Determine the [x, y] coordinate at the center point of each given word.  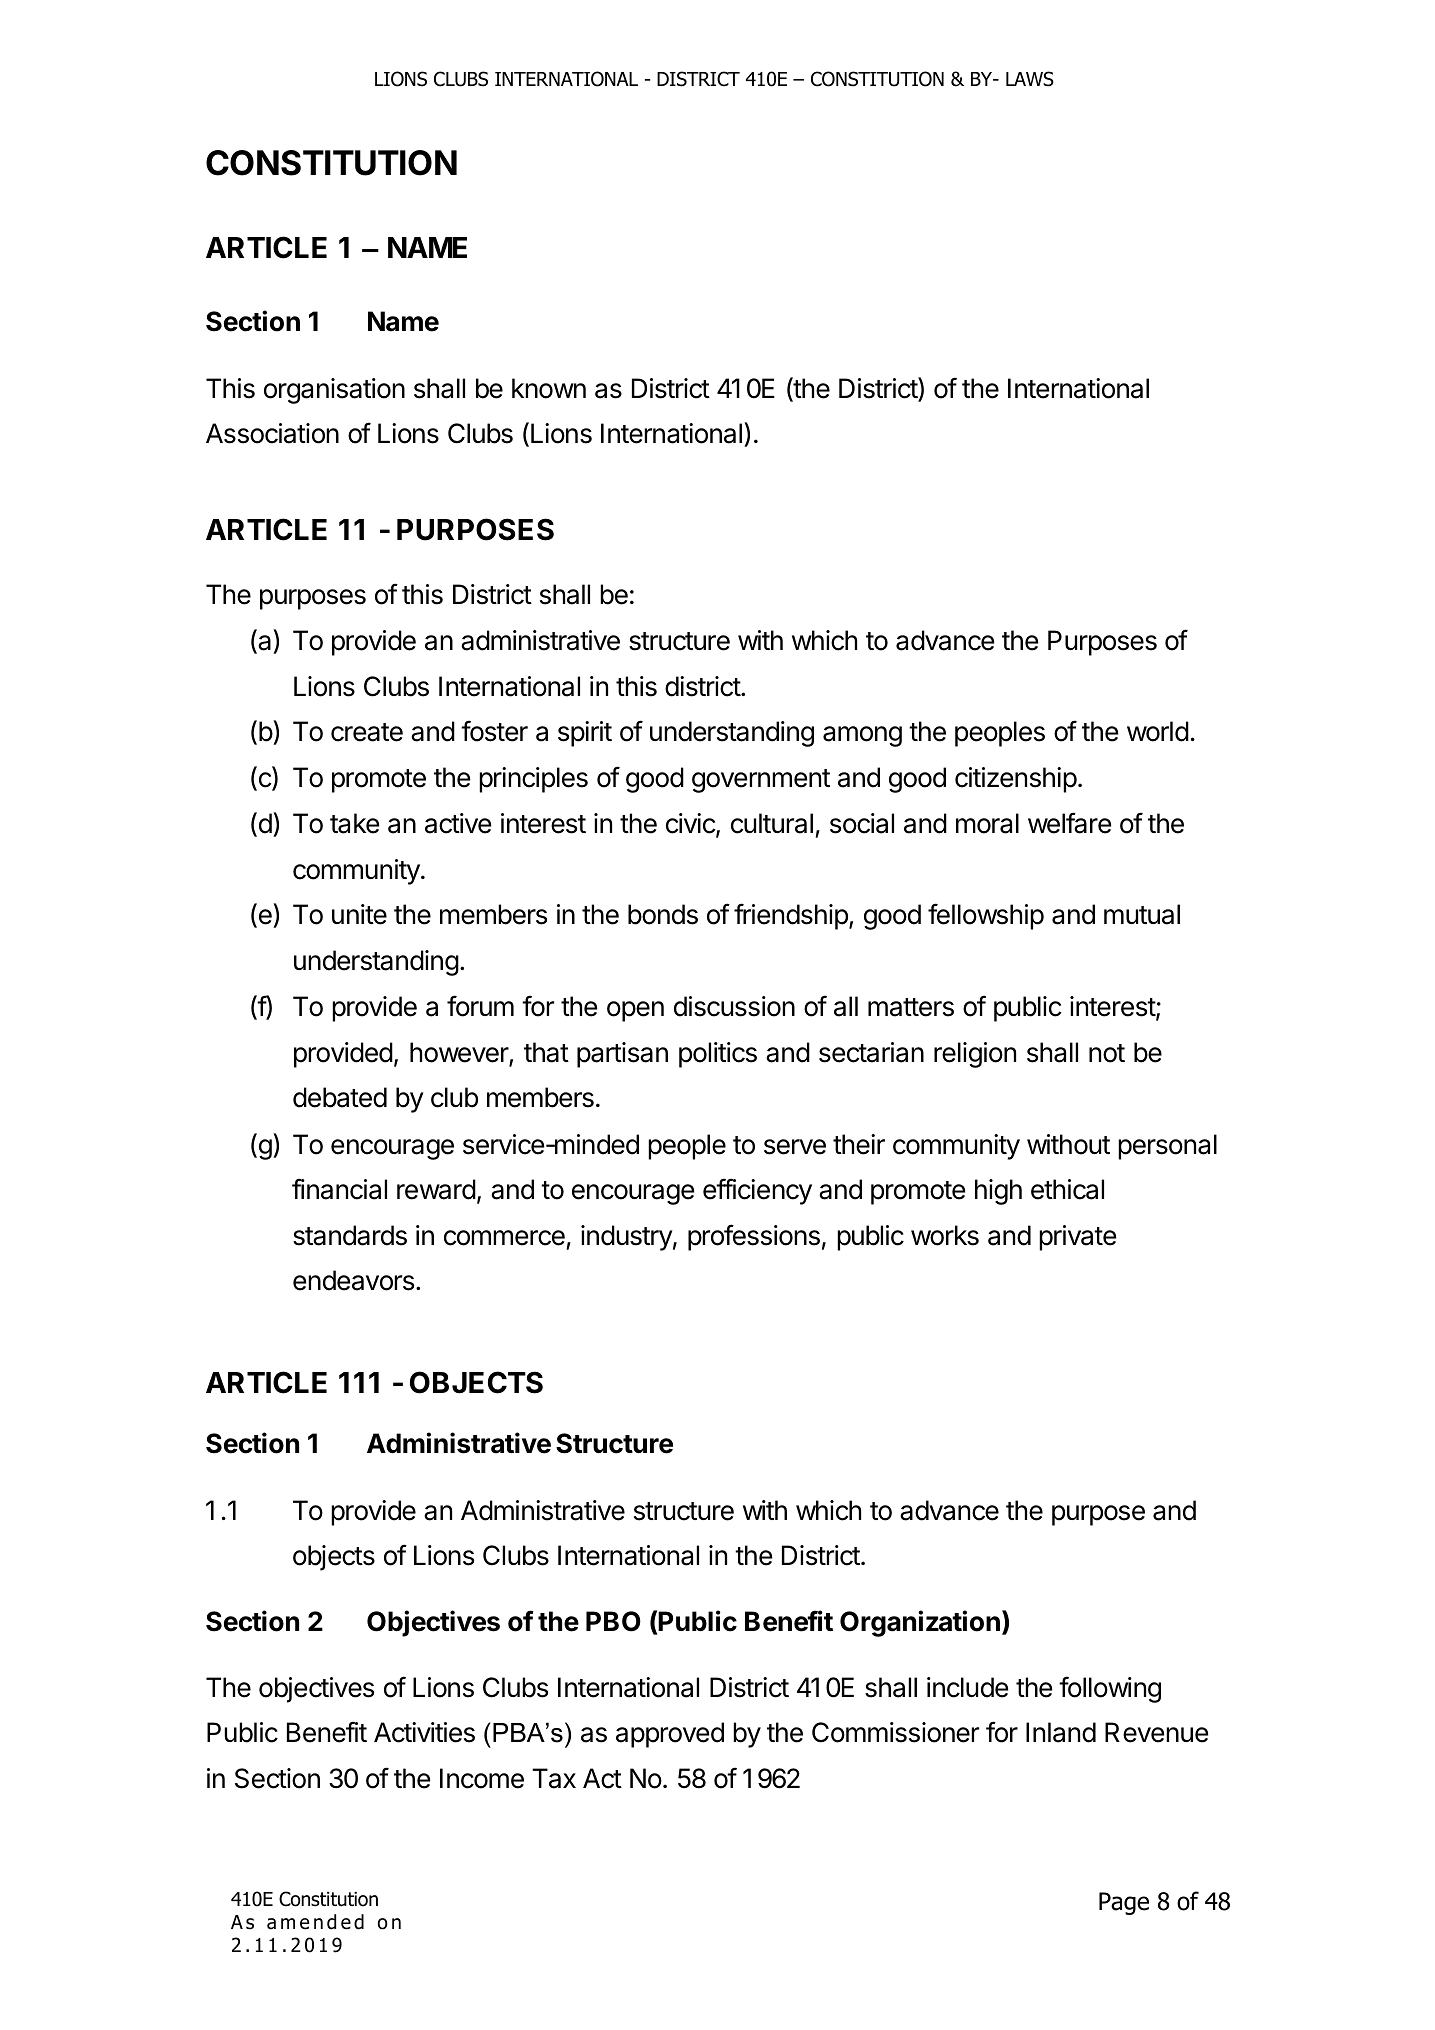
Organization [920, 1623]
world [1158, 731]
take [354, 823]
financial [339, 1189]
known [549, 388]
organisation [334, 391]
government [761, 781]
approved [670, 1735]
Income [482, 1778]
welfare [1069, 823]
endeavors [353, 1280]
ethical [1067, 1189]
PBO [613, 1621]
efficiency [757, 1191]
